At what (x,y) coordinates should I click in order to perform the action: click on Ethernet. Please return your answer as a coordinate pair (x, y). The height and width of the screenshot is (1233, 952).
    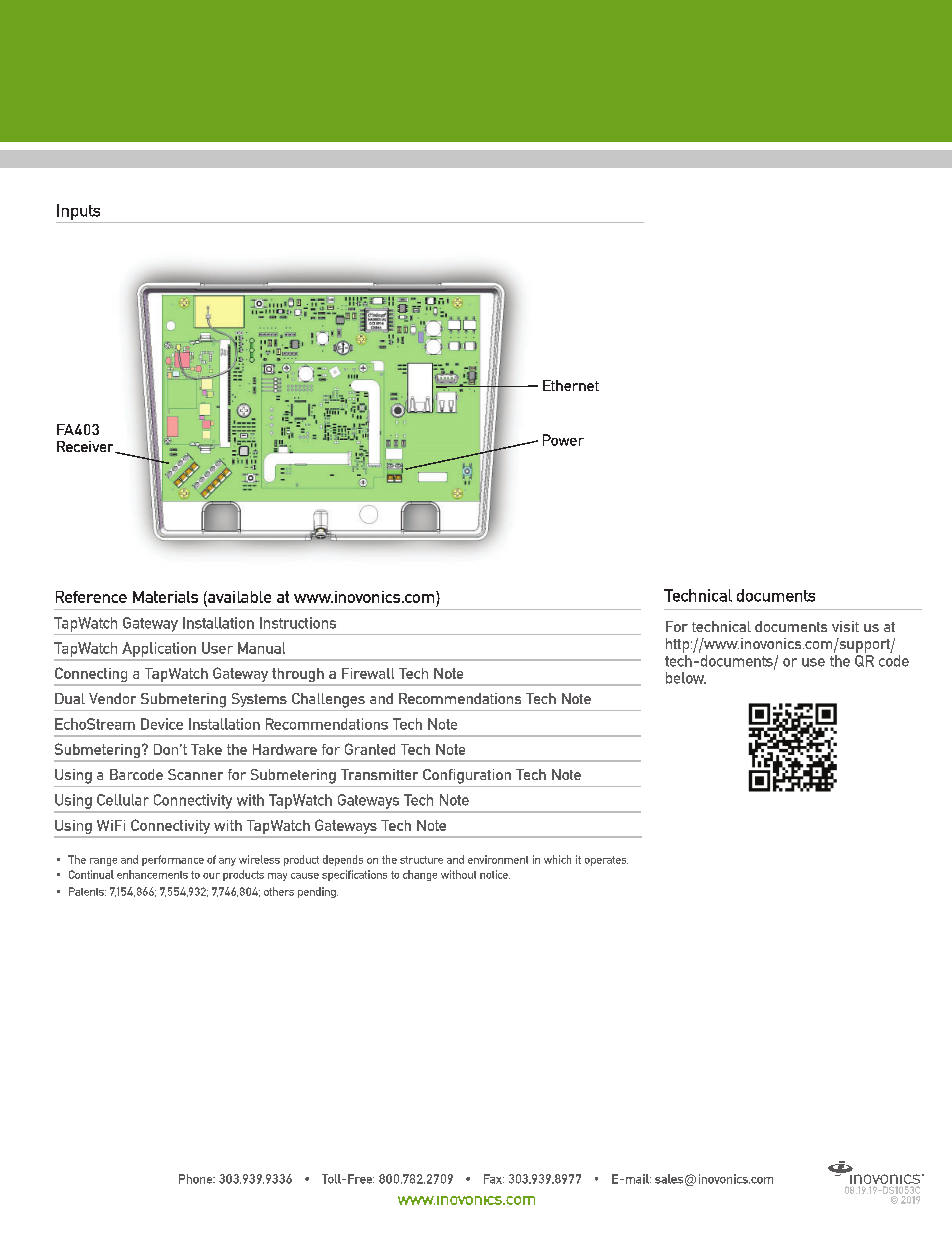
    Looking at the image, I should click on (571, 385).
